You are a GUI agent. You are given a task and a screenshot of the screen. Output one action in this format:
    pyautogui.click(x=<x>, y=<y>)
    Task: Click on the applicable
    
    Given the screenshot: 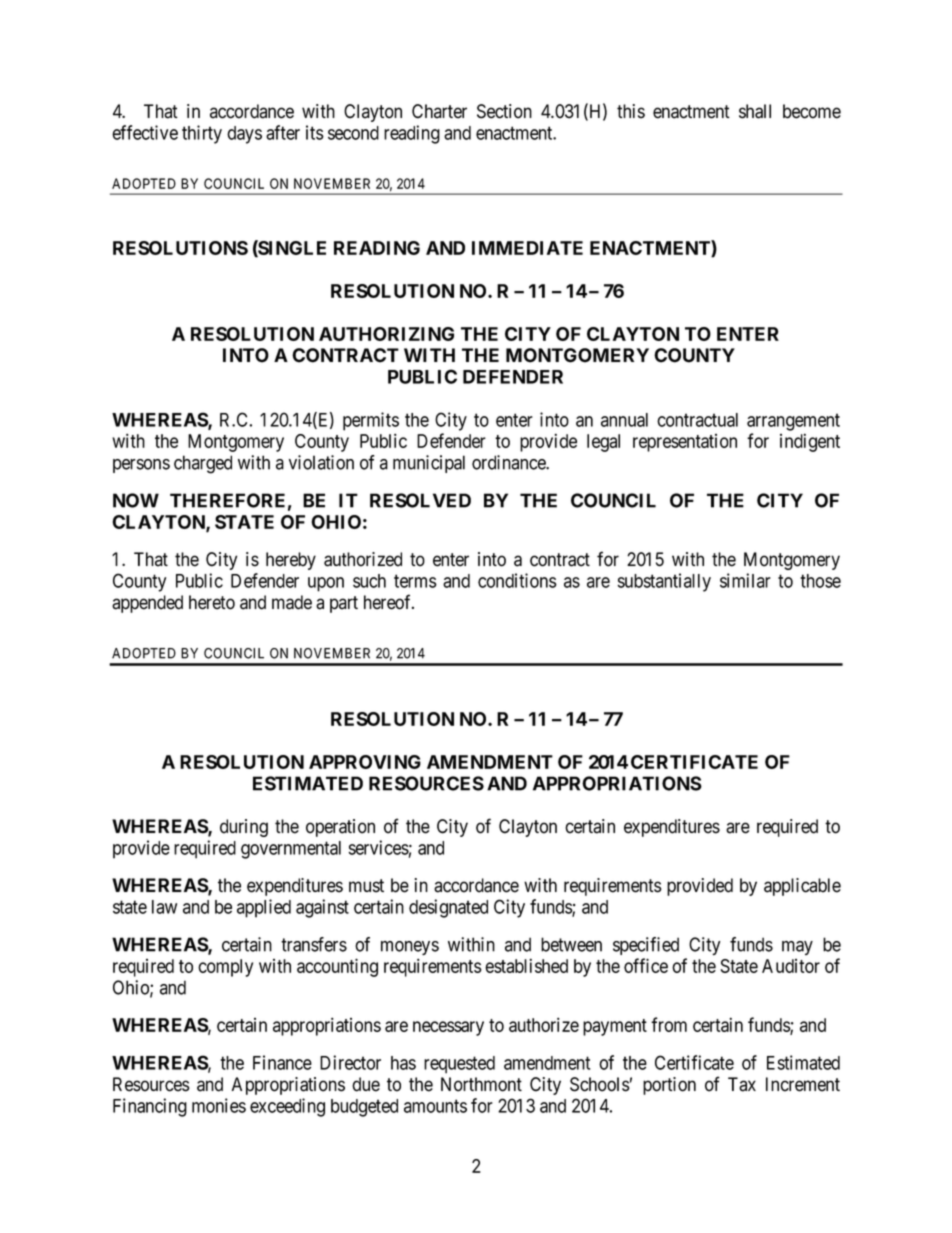 What is the action you would take?
    pyautogui.click(x=802, y=887)
